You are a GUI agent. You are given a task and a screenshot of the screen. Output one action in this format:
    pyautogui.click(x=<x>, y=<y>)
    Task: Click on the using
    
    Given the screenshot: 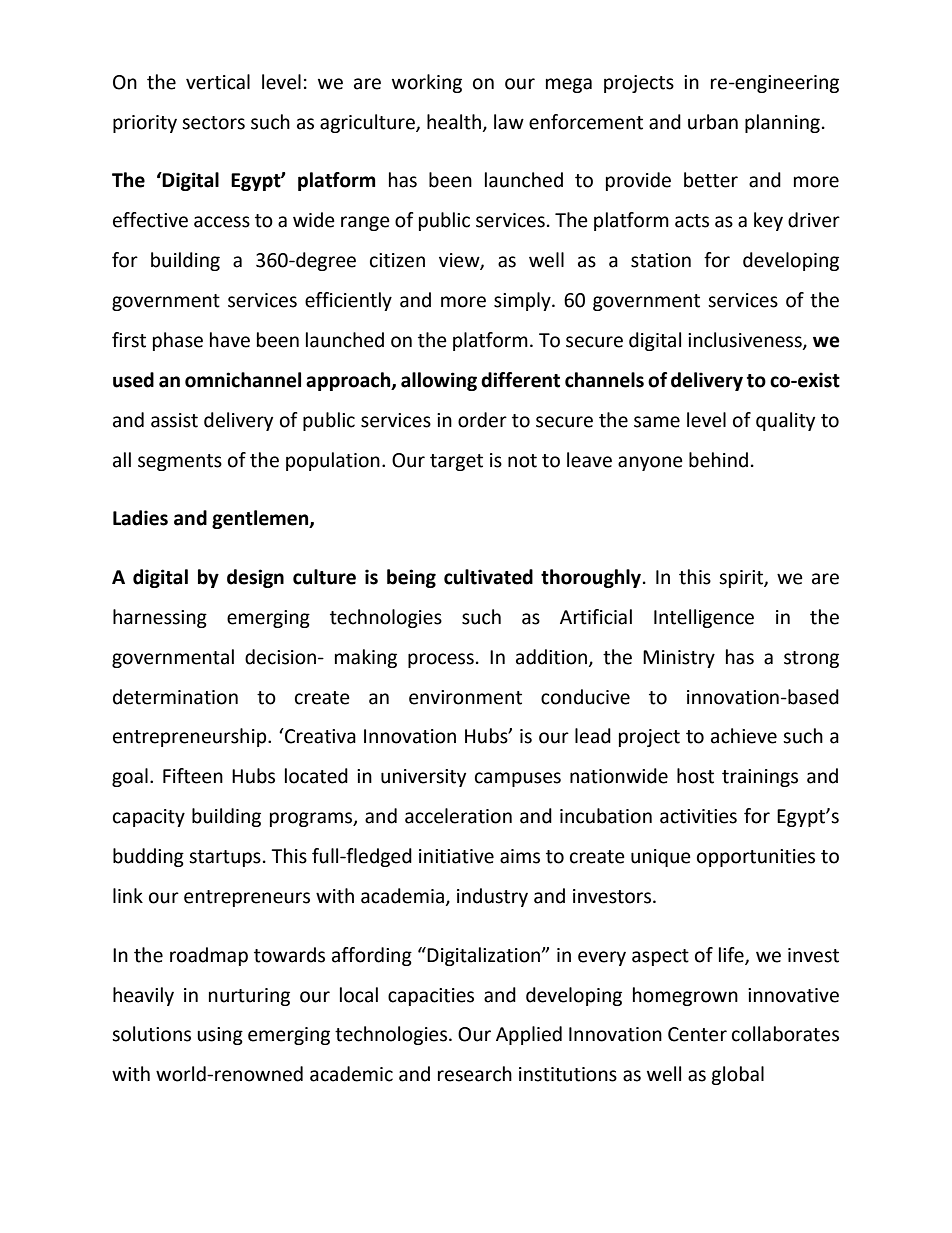 What is the action you would take?
    pyautogui.click(x=220, y=1036)
